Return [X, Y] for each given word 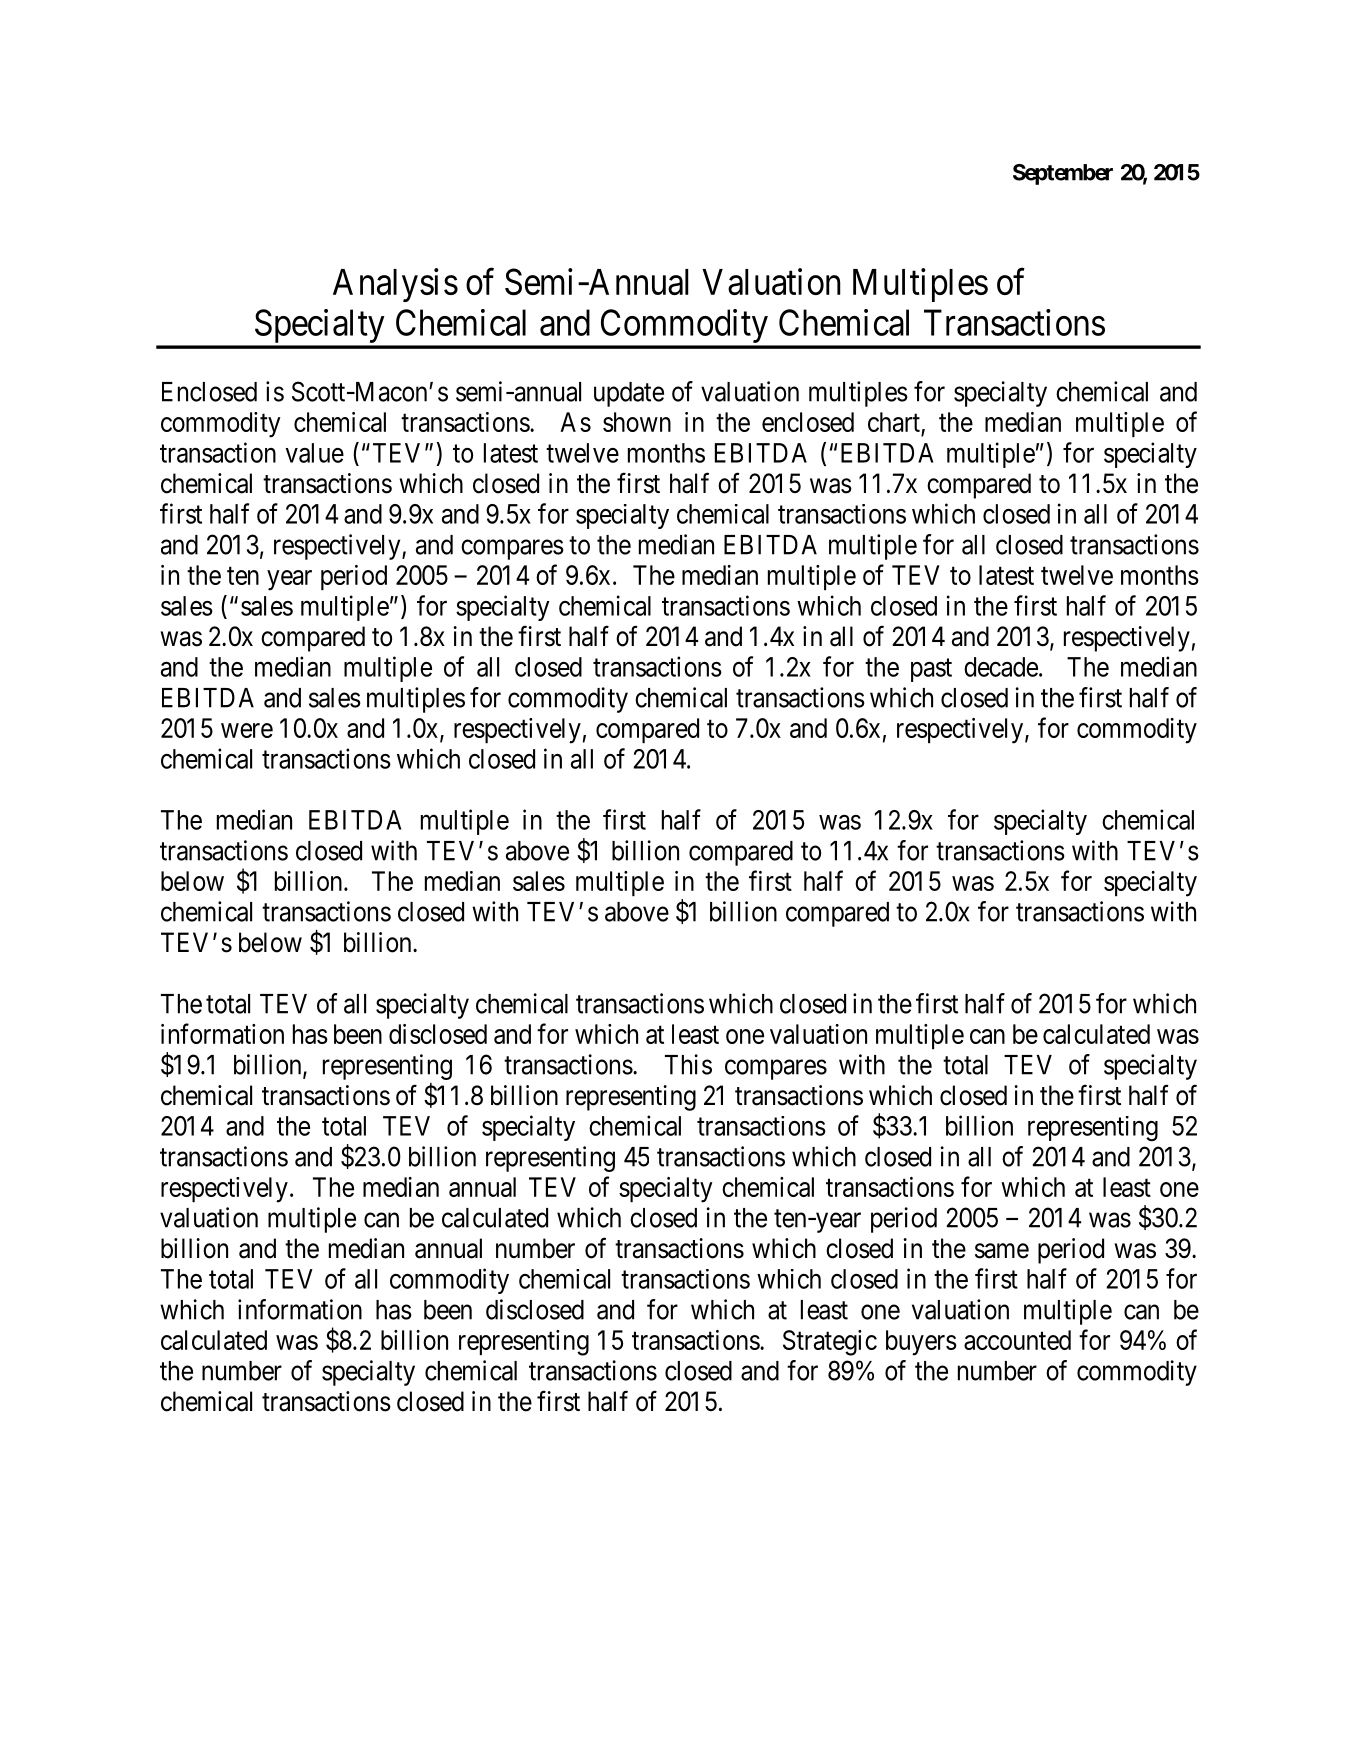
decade [1001, 667]
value [314, 453]
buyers [921, 1343]
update [629, 394]
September [1063, 174]
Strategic [830, 1343]
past [931, 670]
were [247, 730]
